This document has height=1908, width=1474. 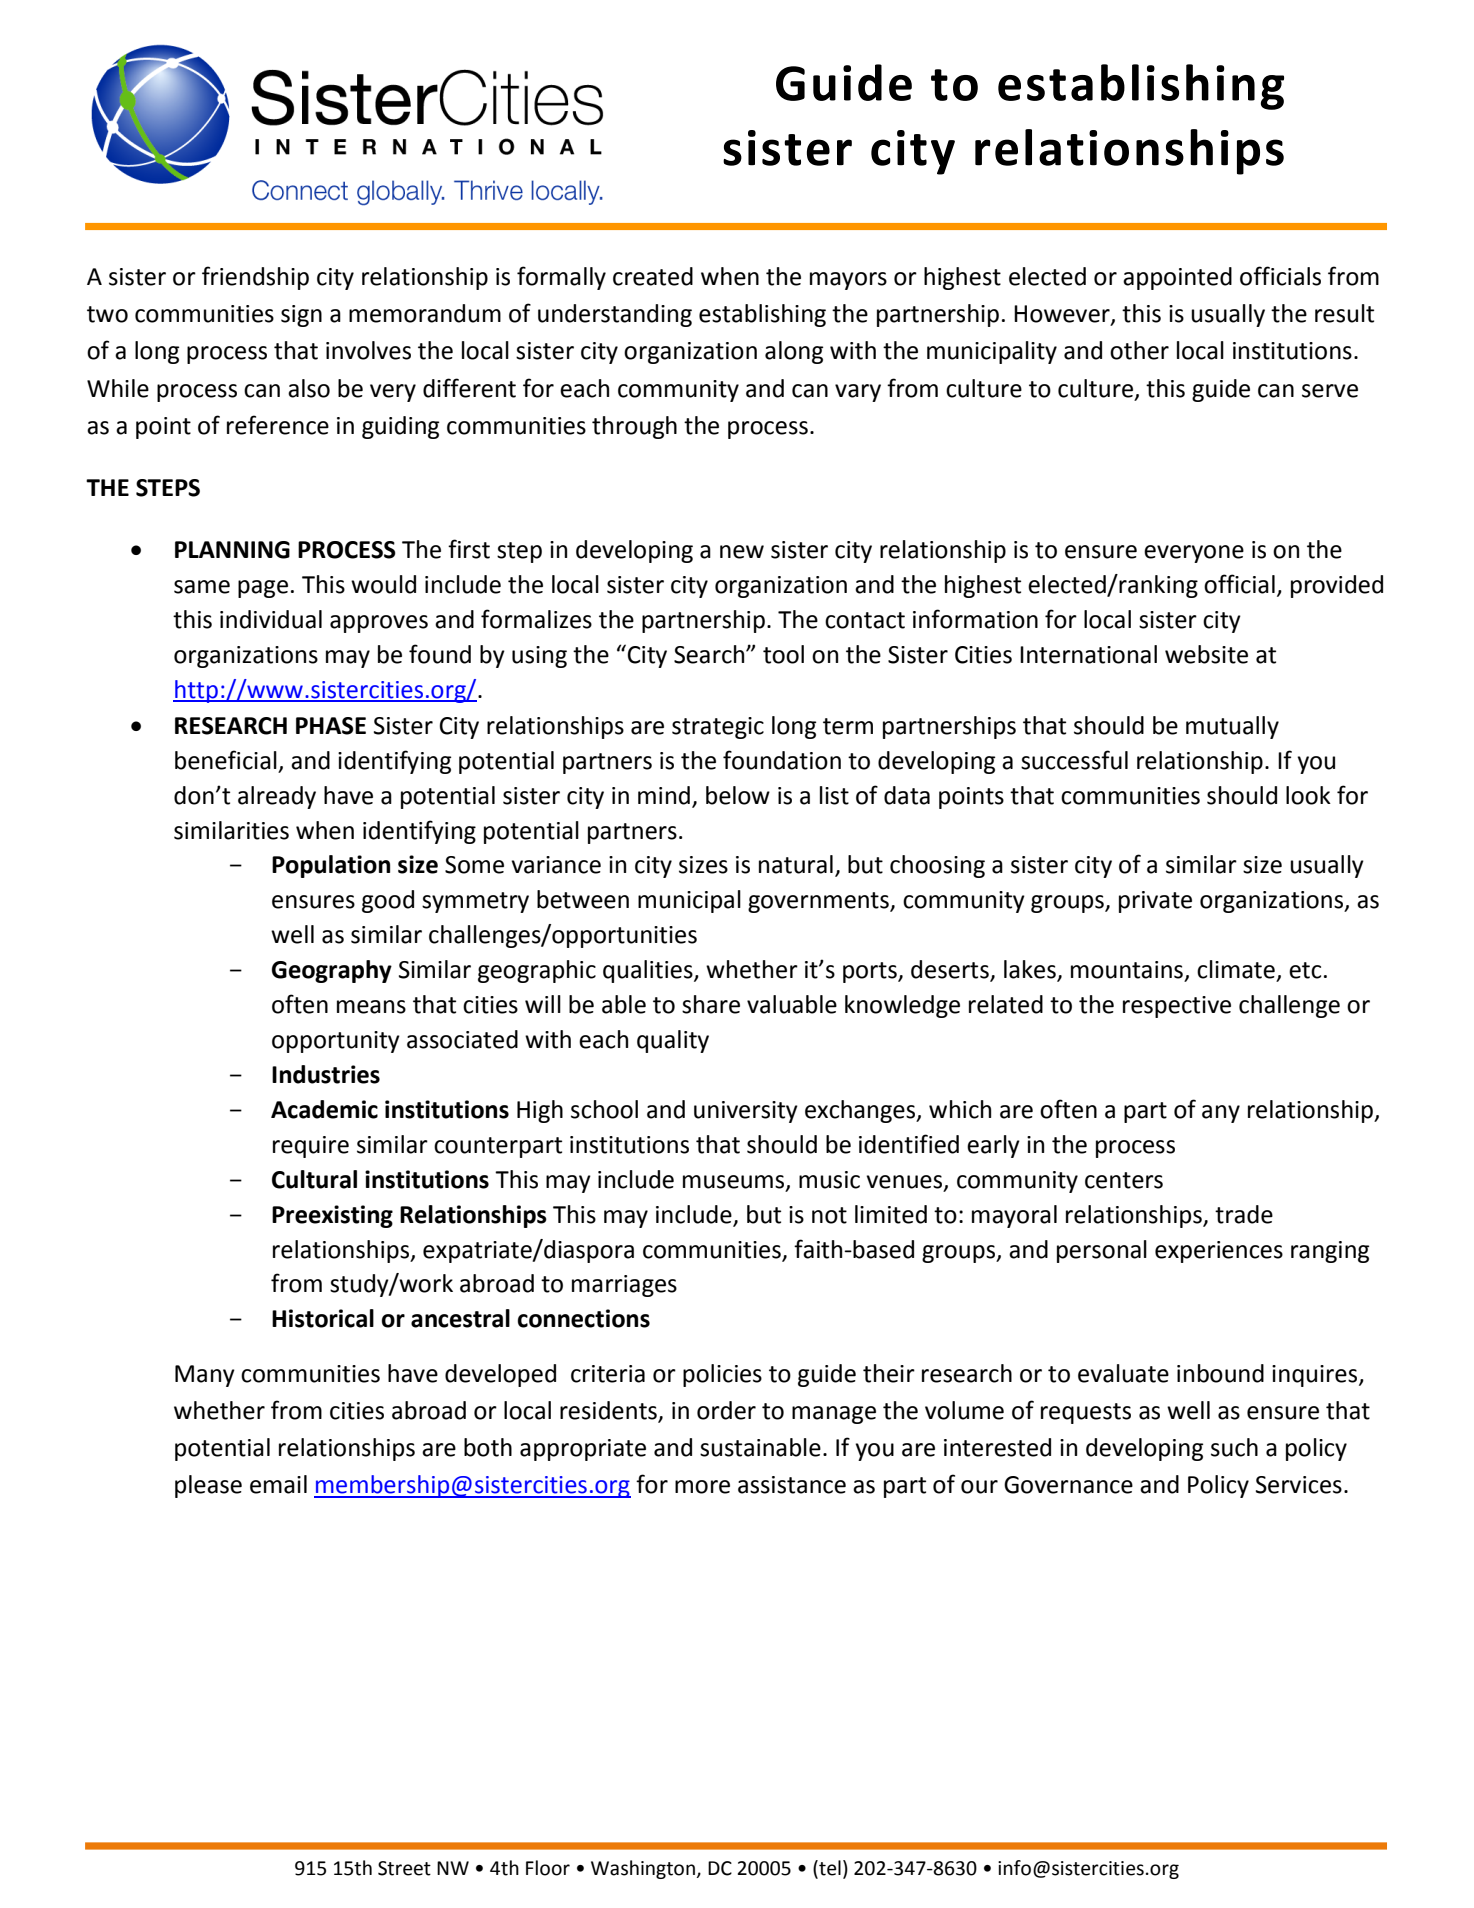 I want to click on governments, so click(x=819, y=902).
